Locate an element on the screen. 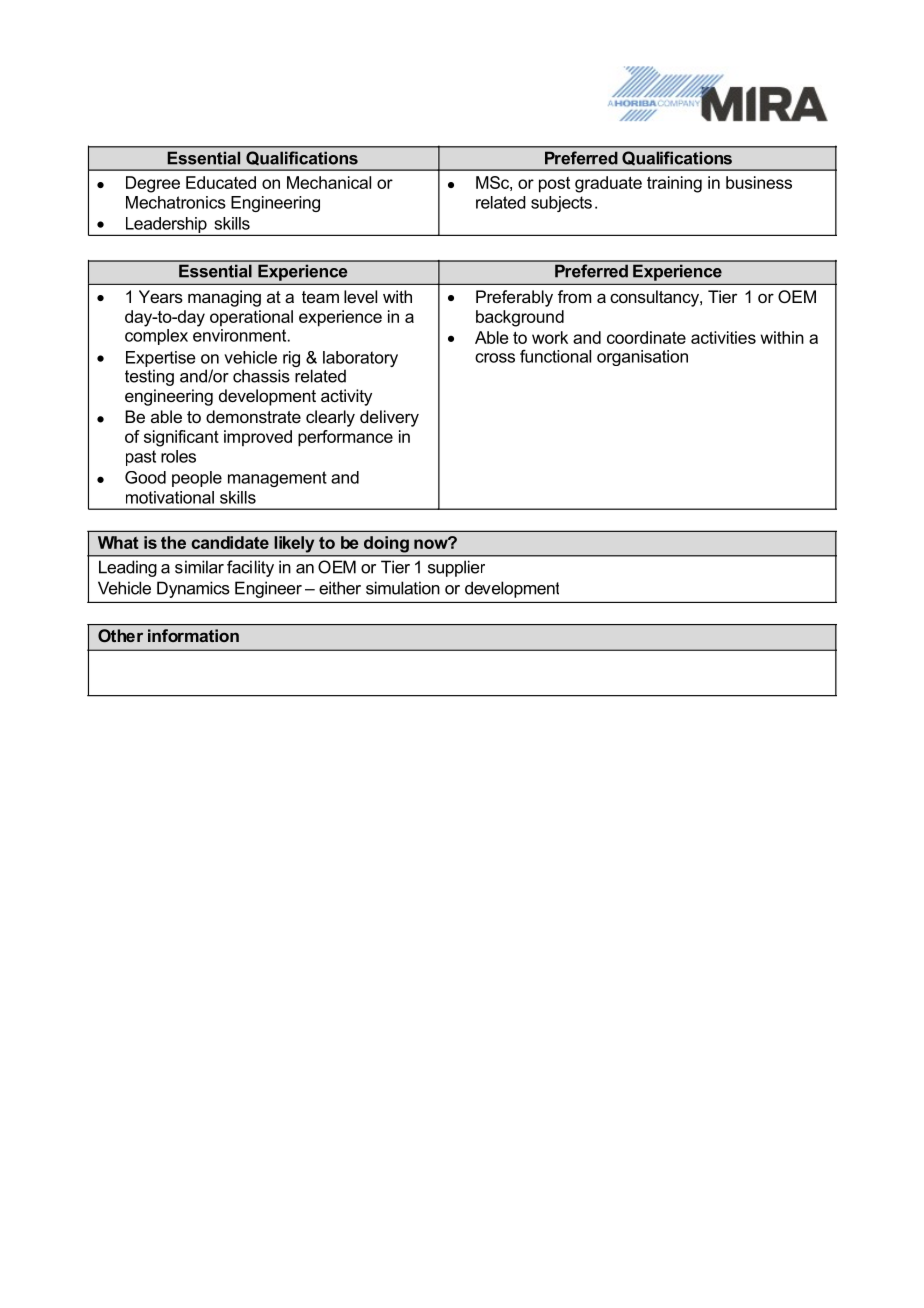 Image resolution: width=924 pixels, height=1308 pixels. motivational is located at coordinates (170, 497).
